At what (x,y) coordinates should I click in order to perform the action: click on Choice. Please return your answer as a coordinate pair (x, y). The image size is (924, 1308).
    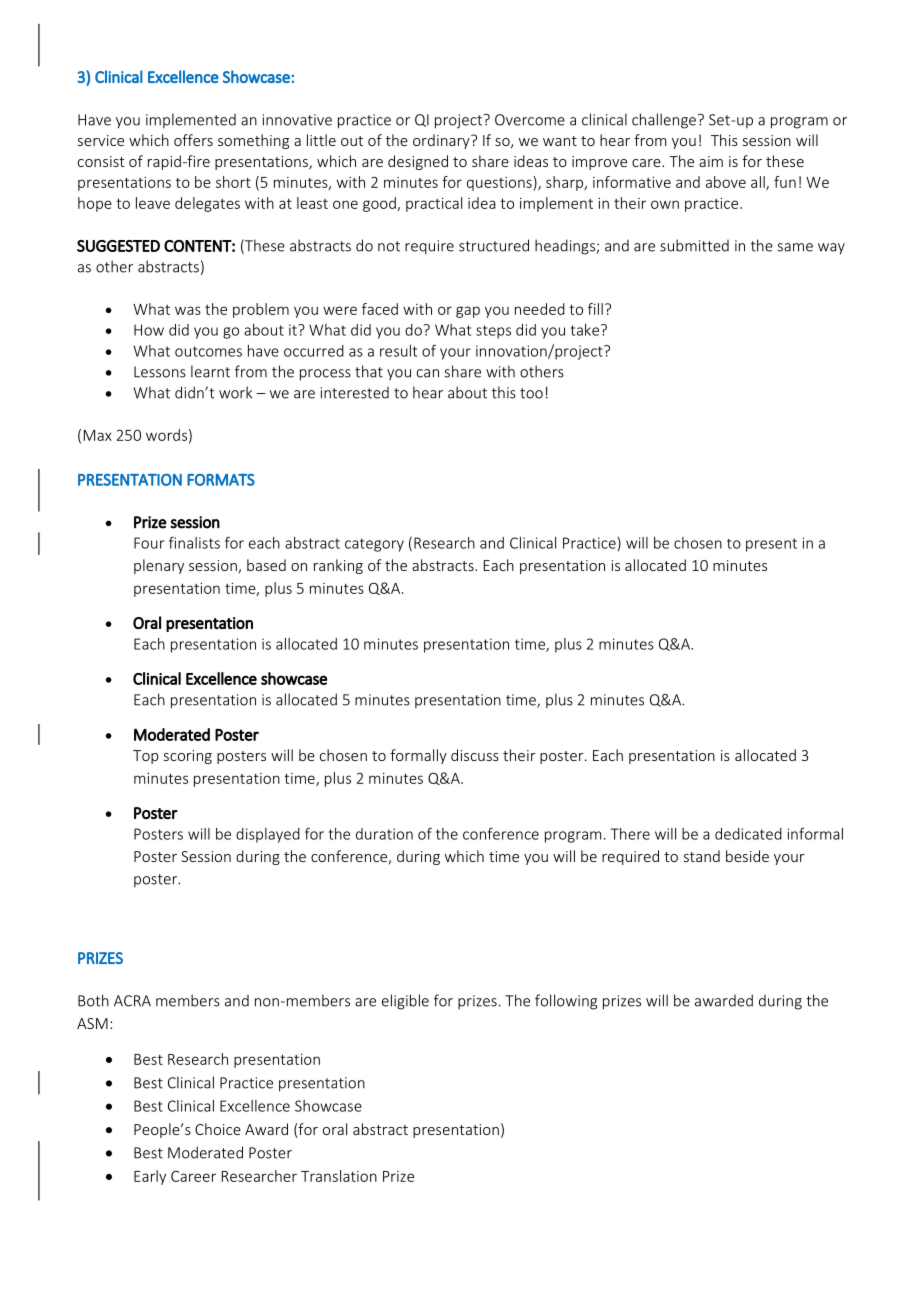
    Looking at the image, I should click on (218, 1129).
